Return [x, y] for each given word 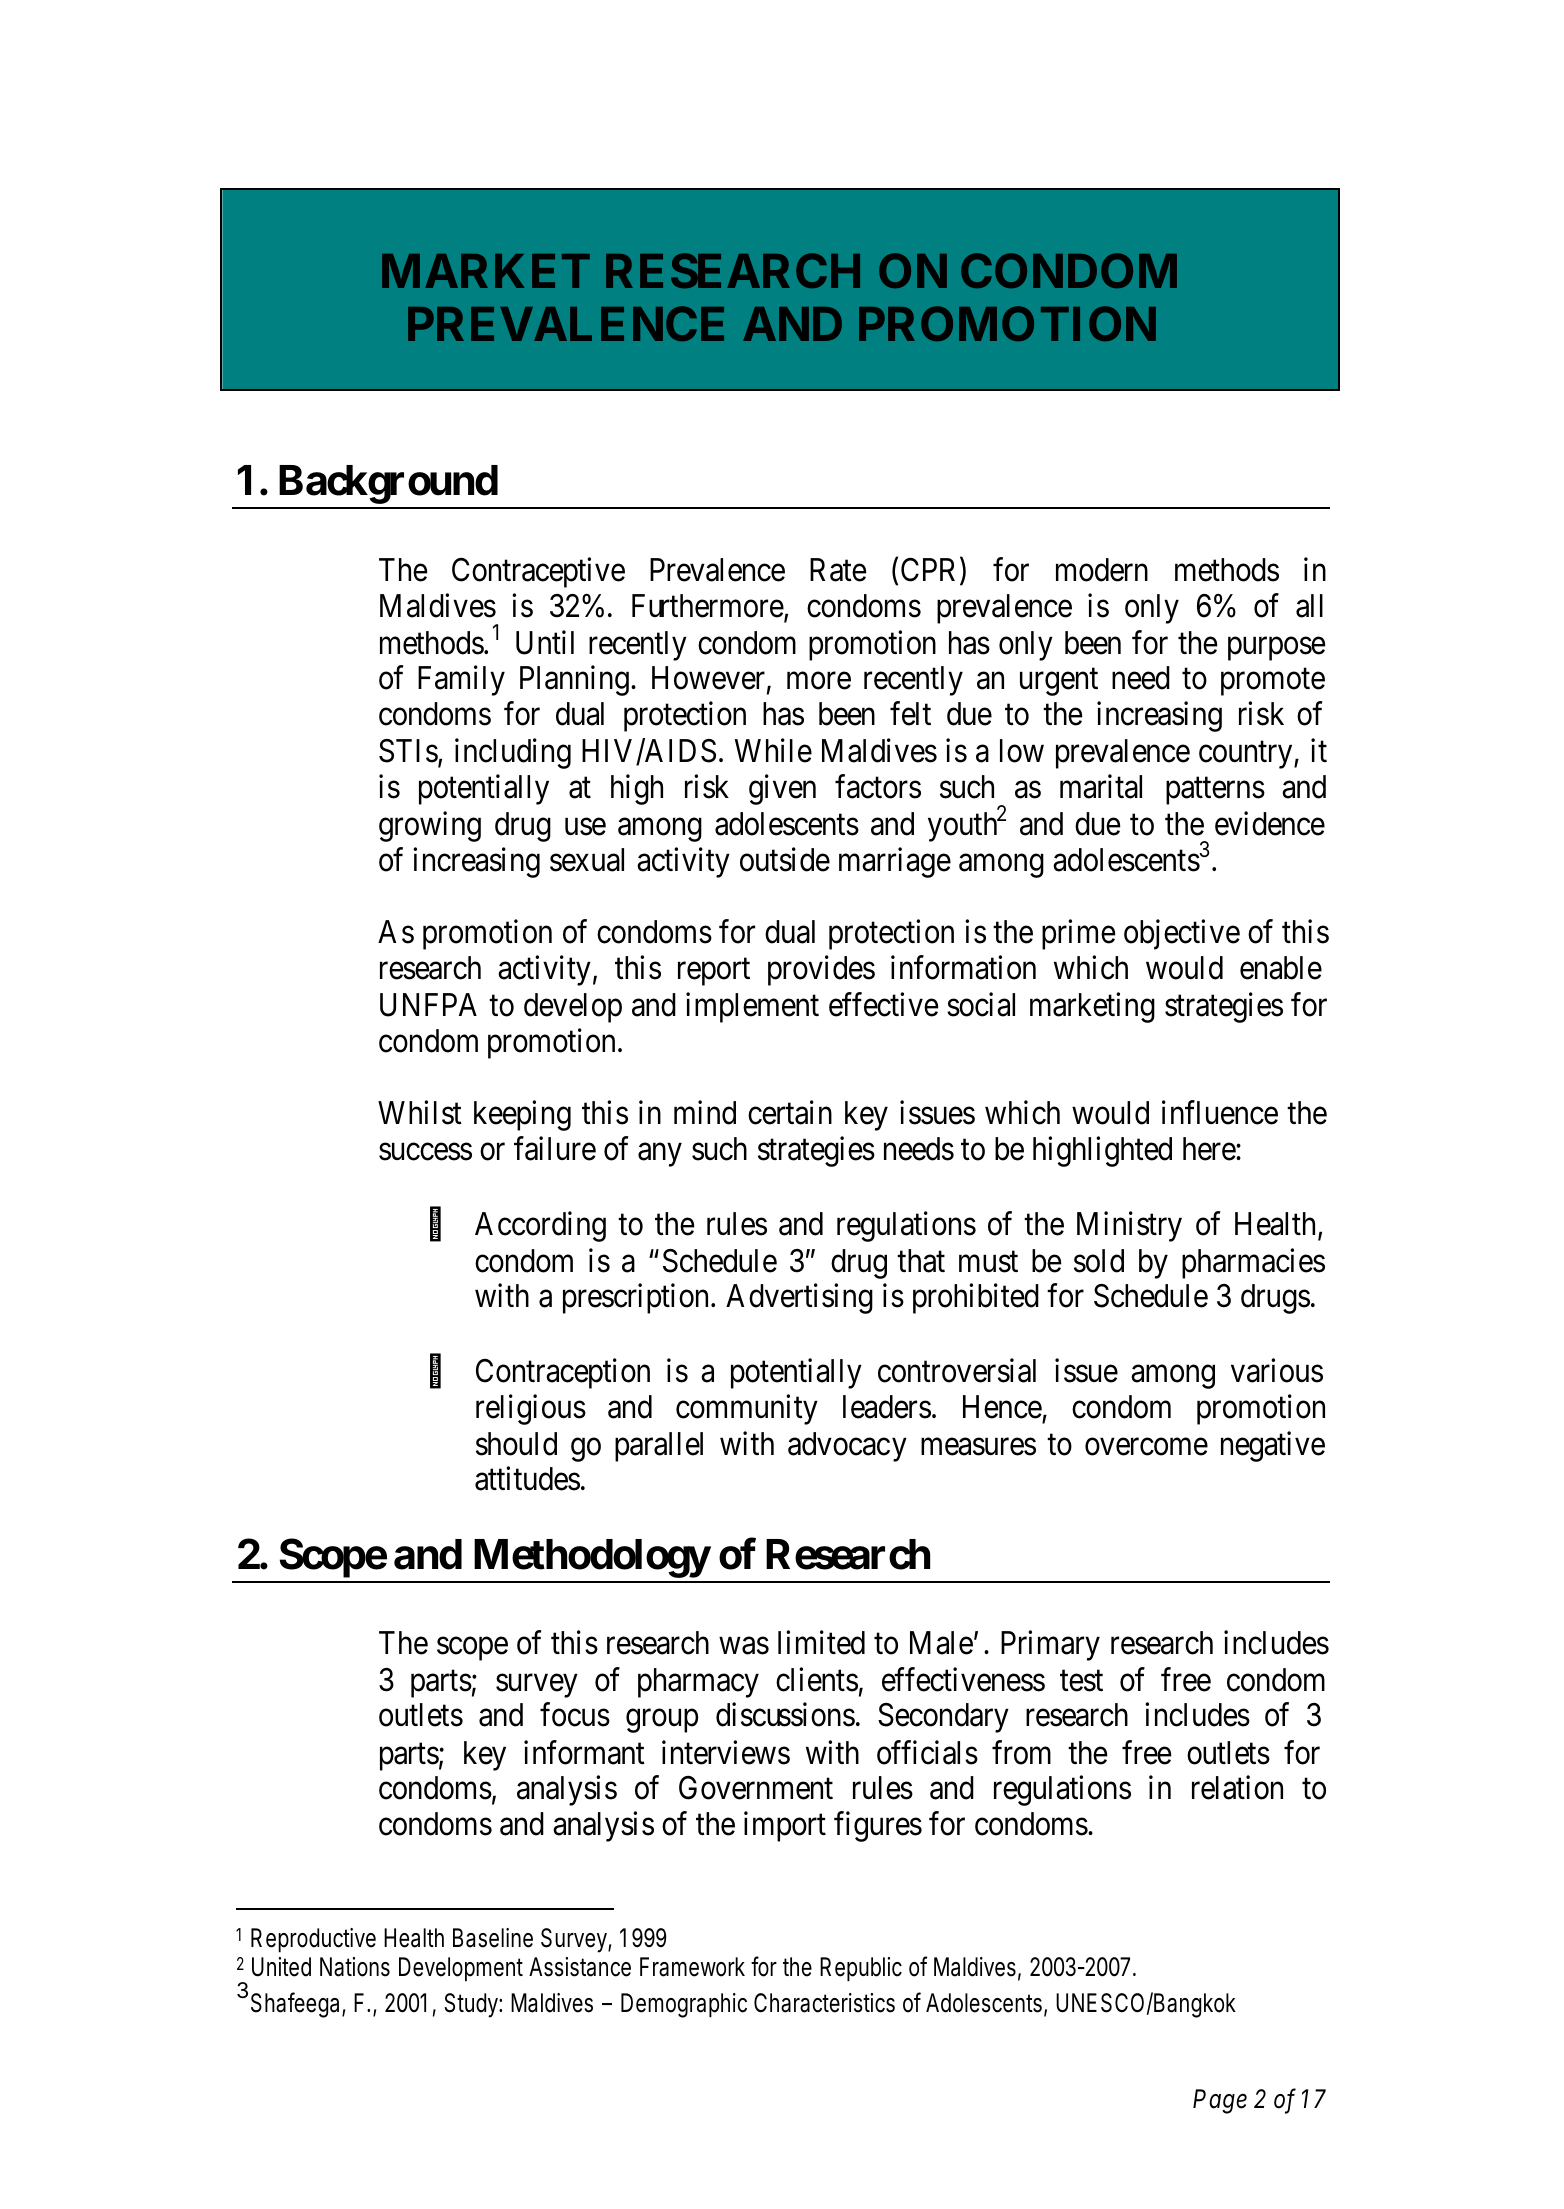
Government [756, 1788]
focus [575, 1715]
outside [785, 859]
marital [1101, 786]
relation [1237, 1788]
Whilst [420, 1113]
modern [1102, 570]
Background [388, 484]
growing [430, 827]
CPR [931, 571]
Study [472, 2005]
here [1210, 1149]
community [747, 1409]
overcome [1146, 1447]
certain [790, 1113]
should [516, 1444]
